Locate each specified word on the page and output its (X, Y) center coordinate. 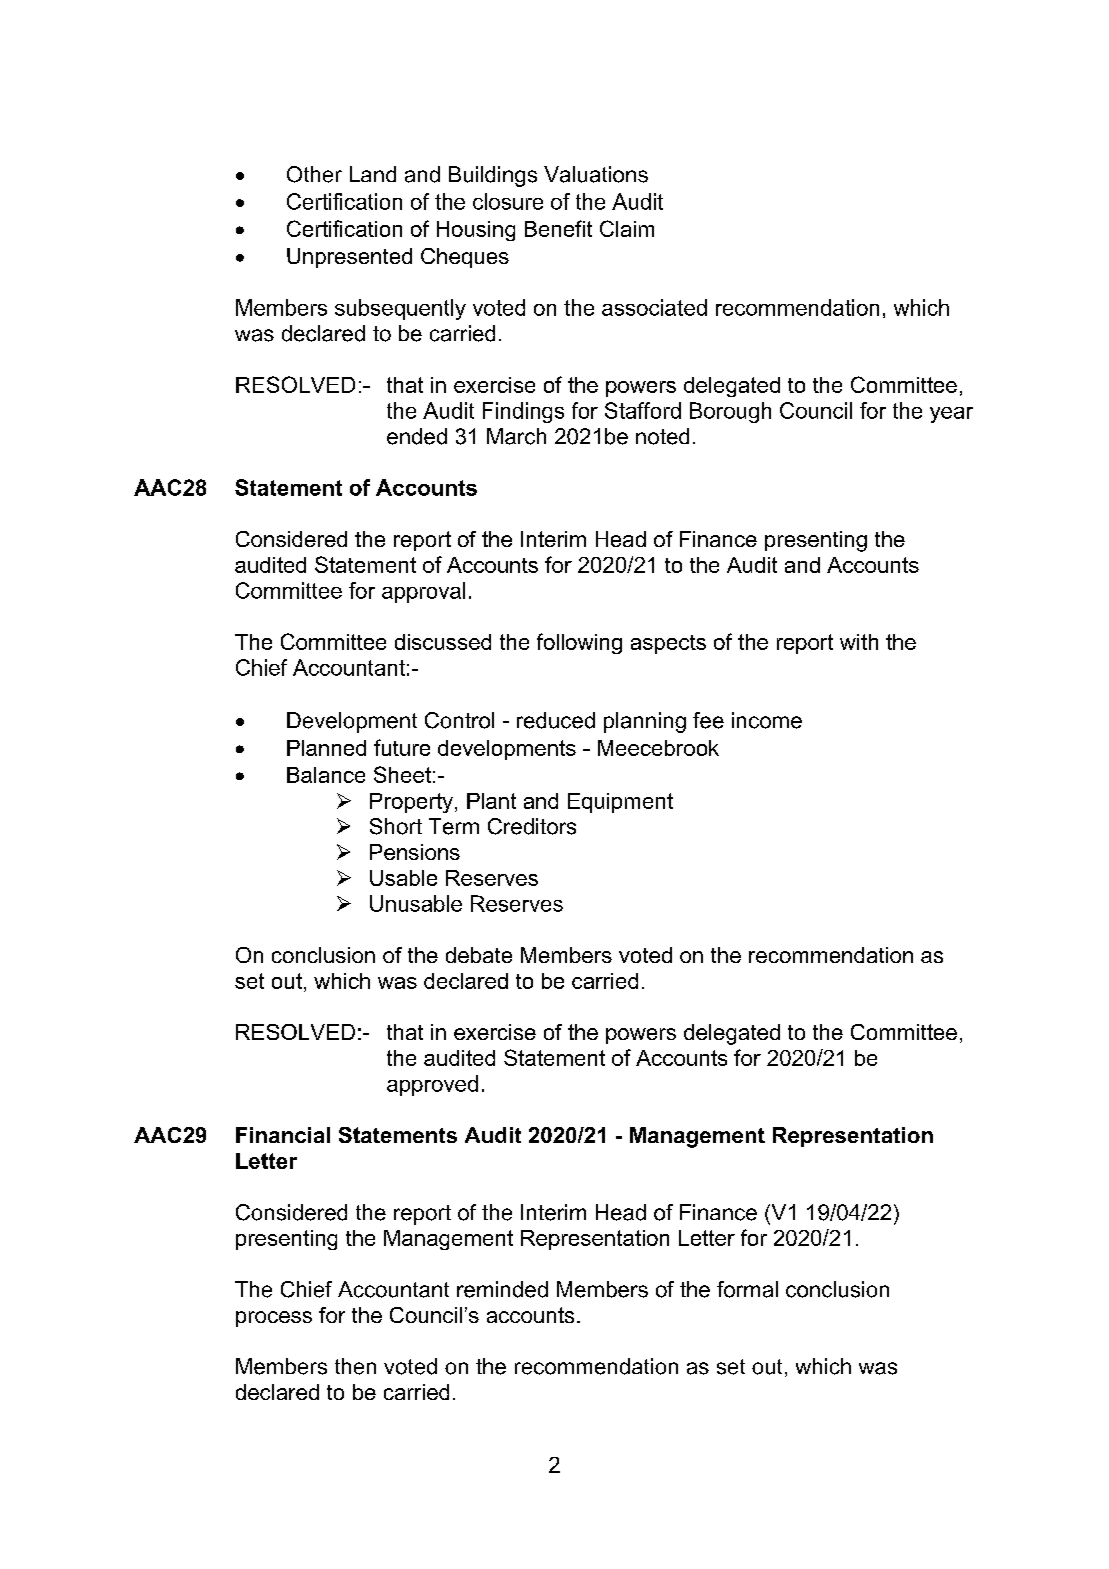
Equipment (620, 803)
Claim (627, 228)
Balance (326, 775)
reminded (502, 1289)
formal (747, 1289)
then (355, 1366)
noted (662, 436)
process (274, 1319)
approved (432, 1085)
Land (373, 174)
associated (654, 307)
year (951, 415)
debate (479, 955)
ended (417, 436)
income (767, 720)
